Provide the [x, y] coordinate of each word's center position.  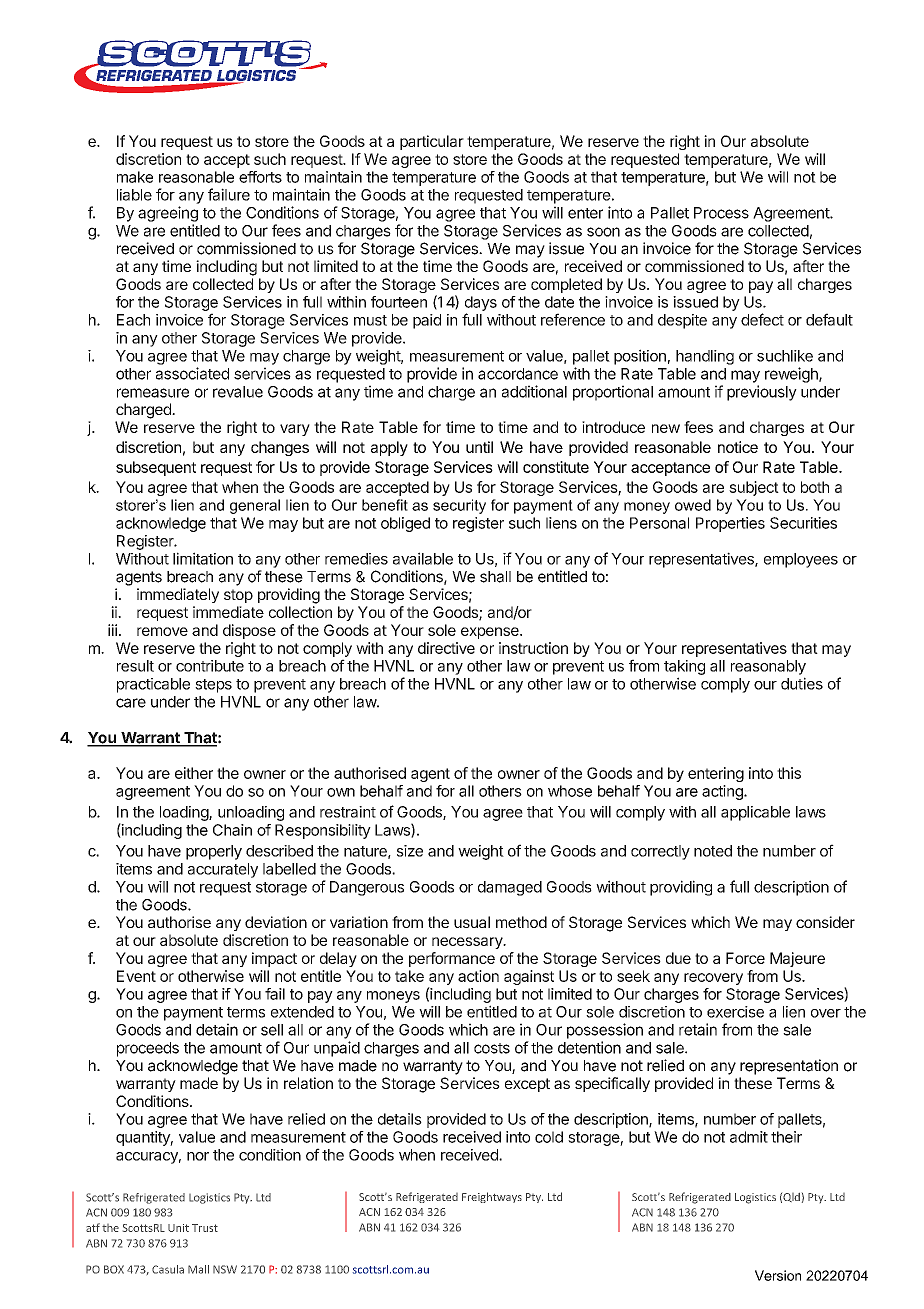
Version [778, 1275]
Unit [178, 1228]
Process [721, 213]
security [459, 506]
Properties [730, 524]
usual [472, 922]
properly [214, 852]
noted [713, 851]
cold [549, 1137]
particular [432, 142]
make [135, 177]
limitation [203, 558]
